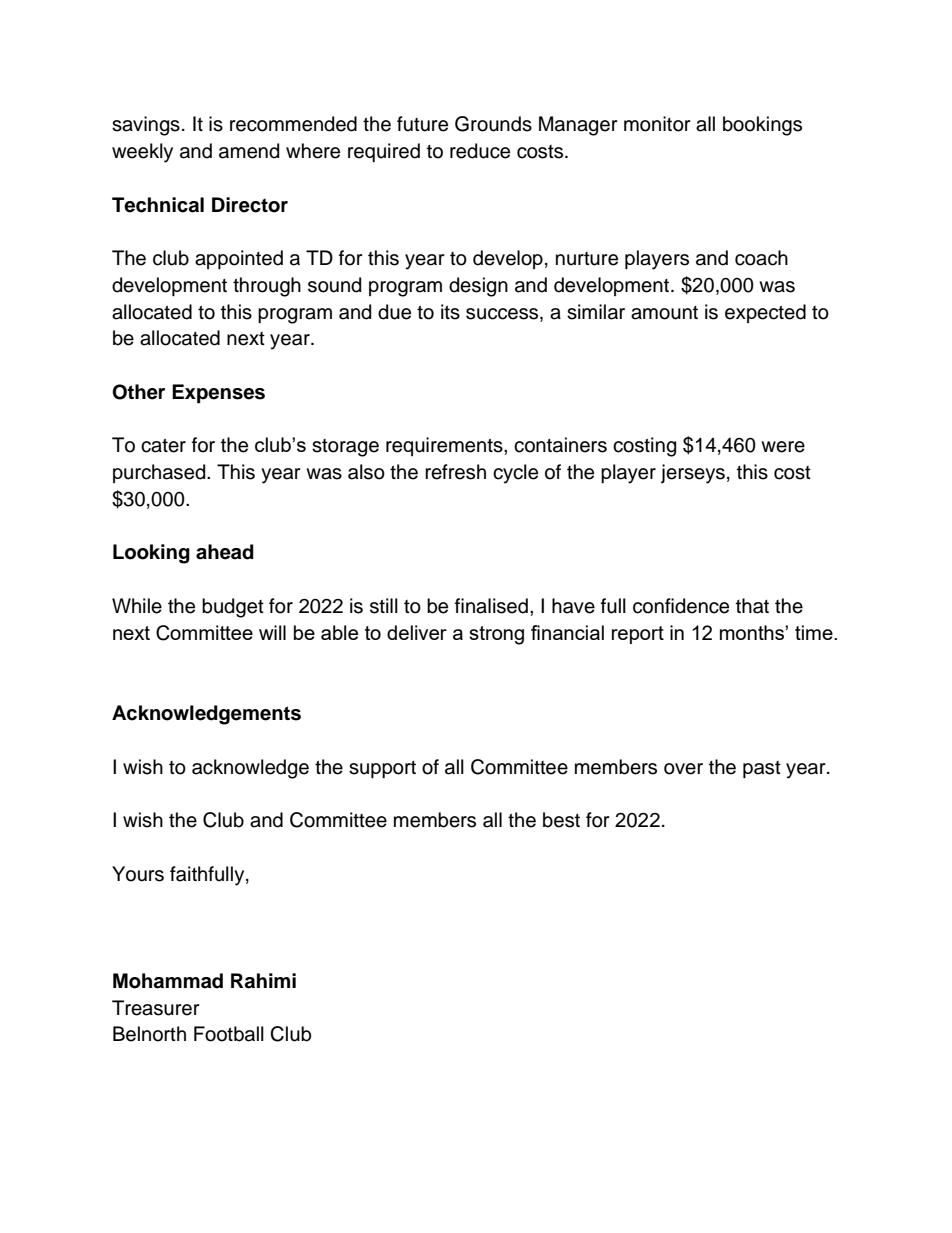  I want to click on best, so click(561, 820).
